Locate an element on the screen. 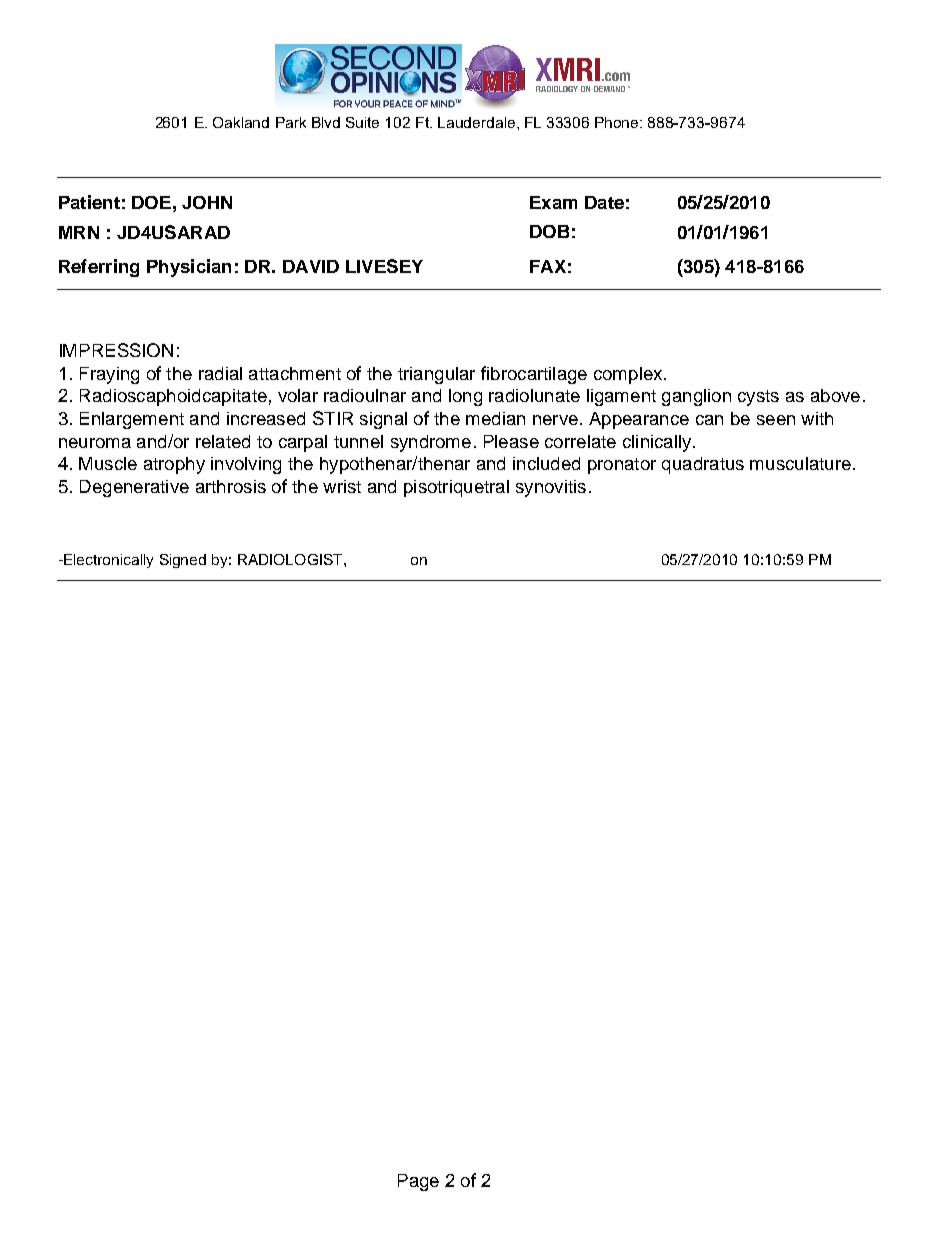 This screenshot has width=952, height=1233. Page is located at coordinates (418, 1182).
